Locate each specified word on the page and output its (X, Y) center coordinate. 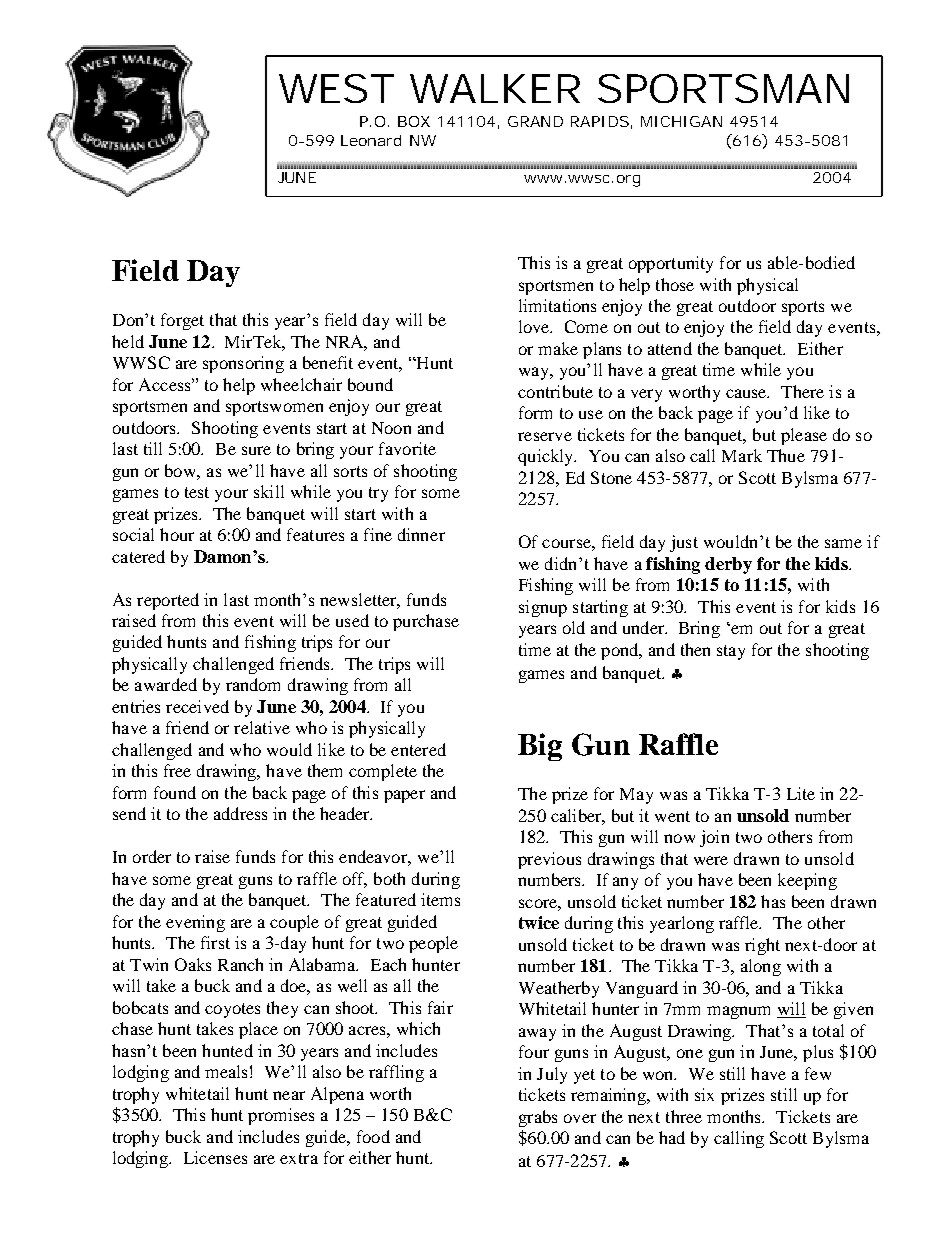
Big (540, 747)
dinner (421, 534)
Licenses (215, 1157)
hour (177, 534)
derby (728, 565)
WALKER (495, 88)
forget (182, 321)
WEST (336, 88)
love (535, 326)
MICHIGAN (681, 121)
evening (195, 923)
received (197, 706)
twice (539, 922)
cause (747, 393)
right (762, 946)
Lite (801, 793)
